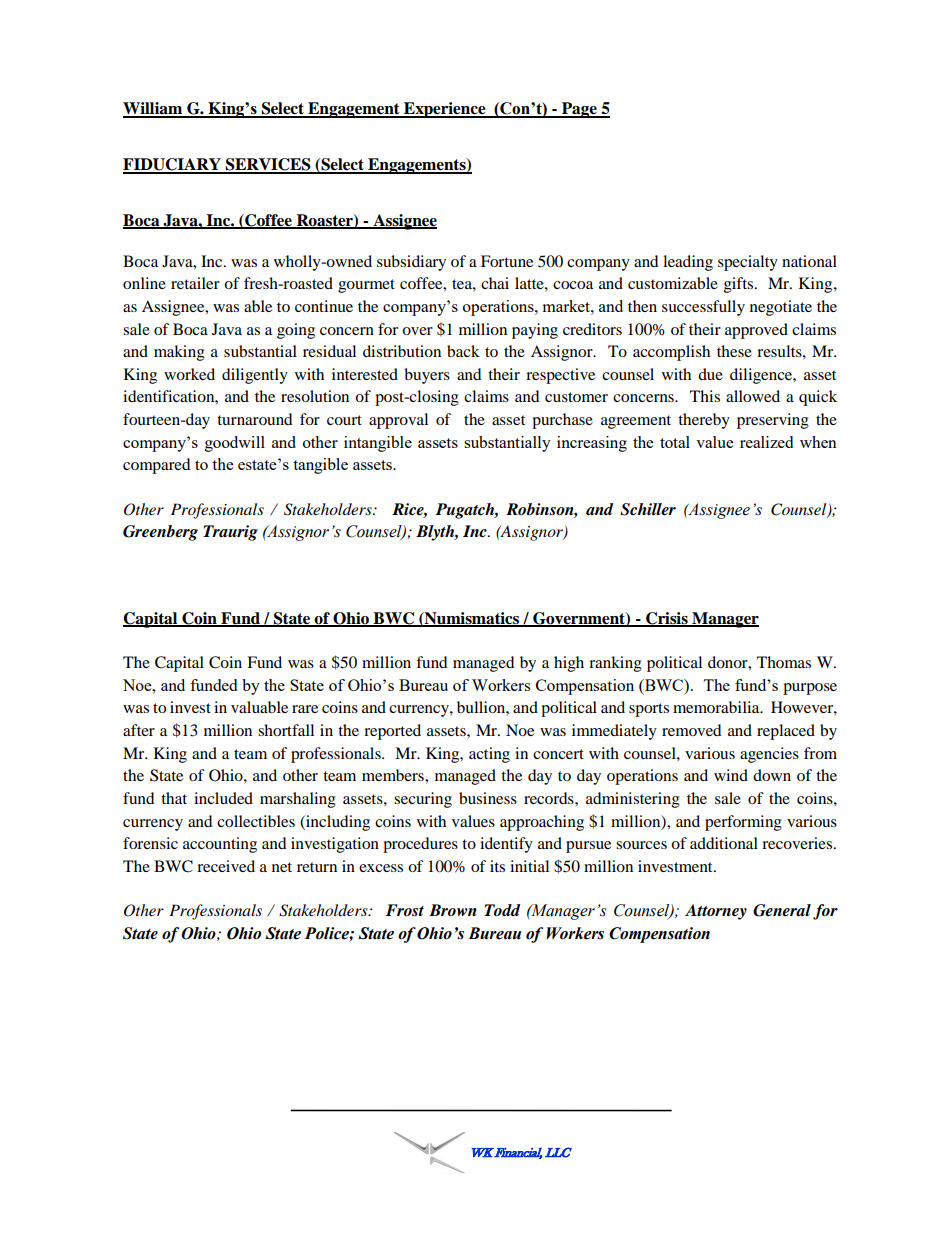  Describe the element at coordinates (226, 866) in the screenshot. I see `received` at that location.
